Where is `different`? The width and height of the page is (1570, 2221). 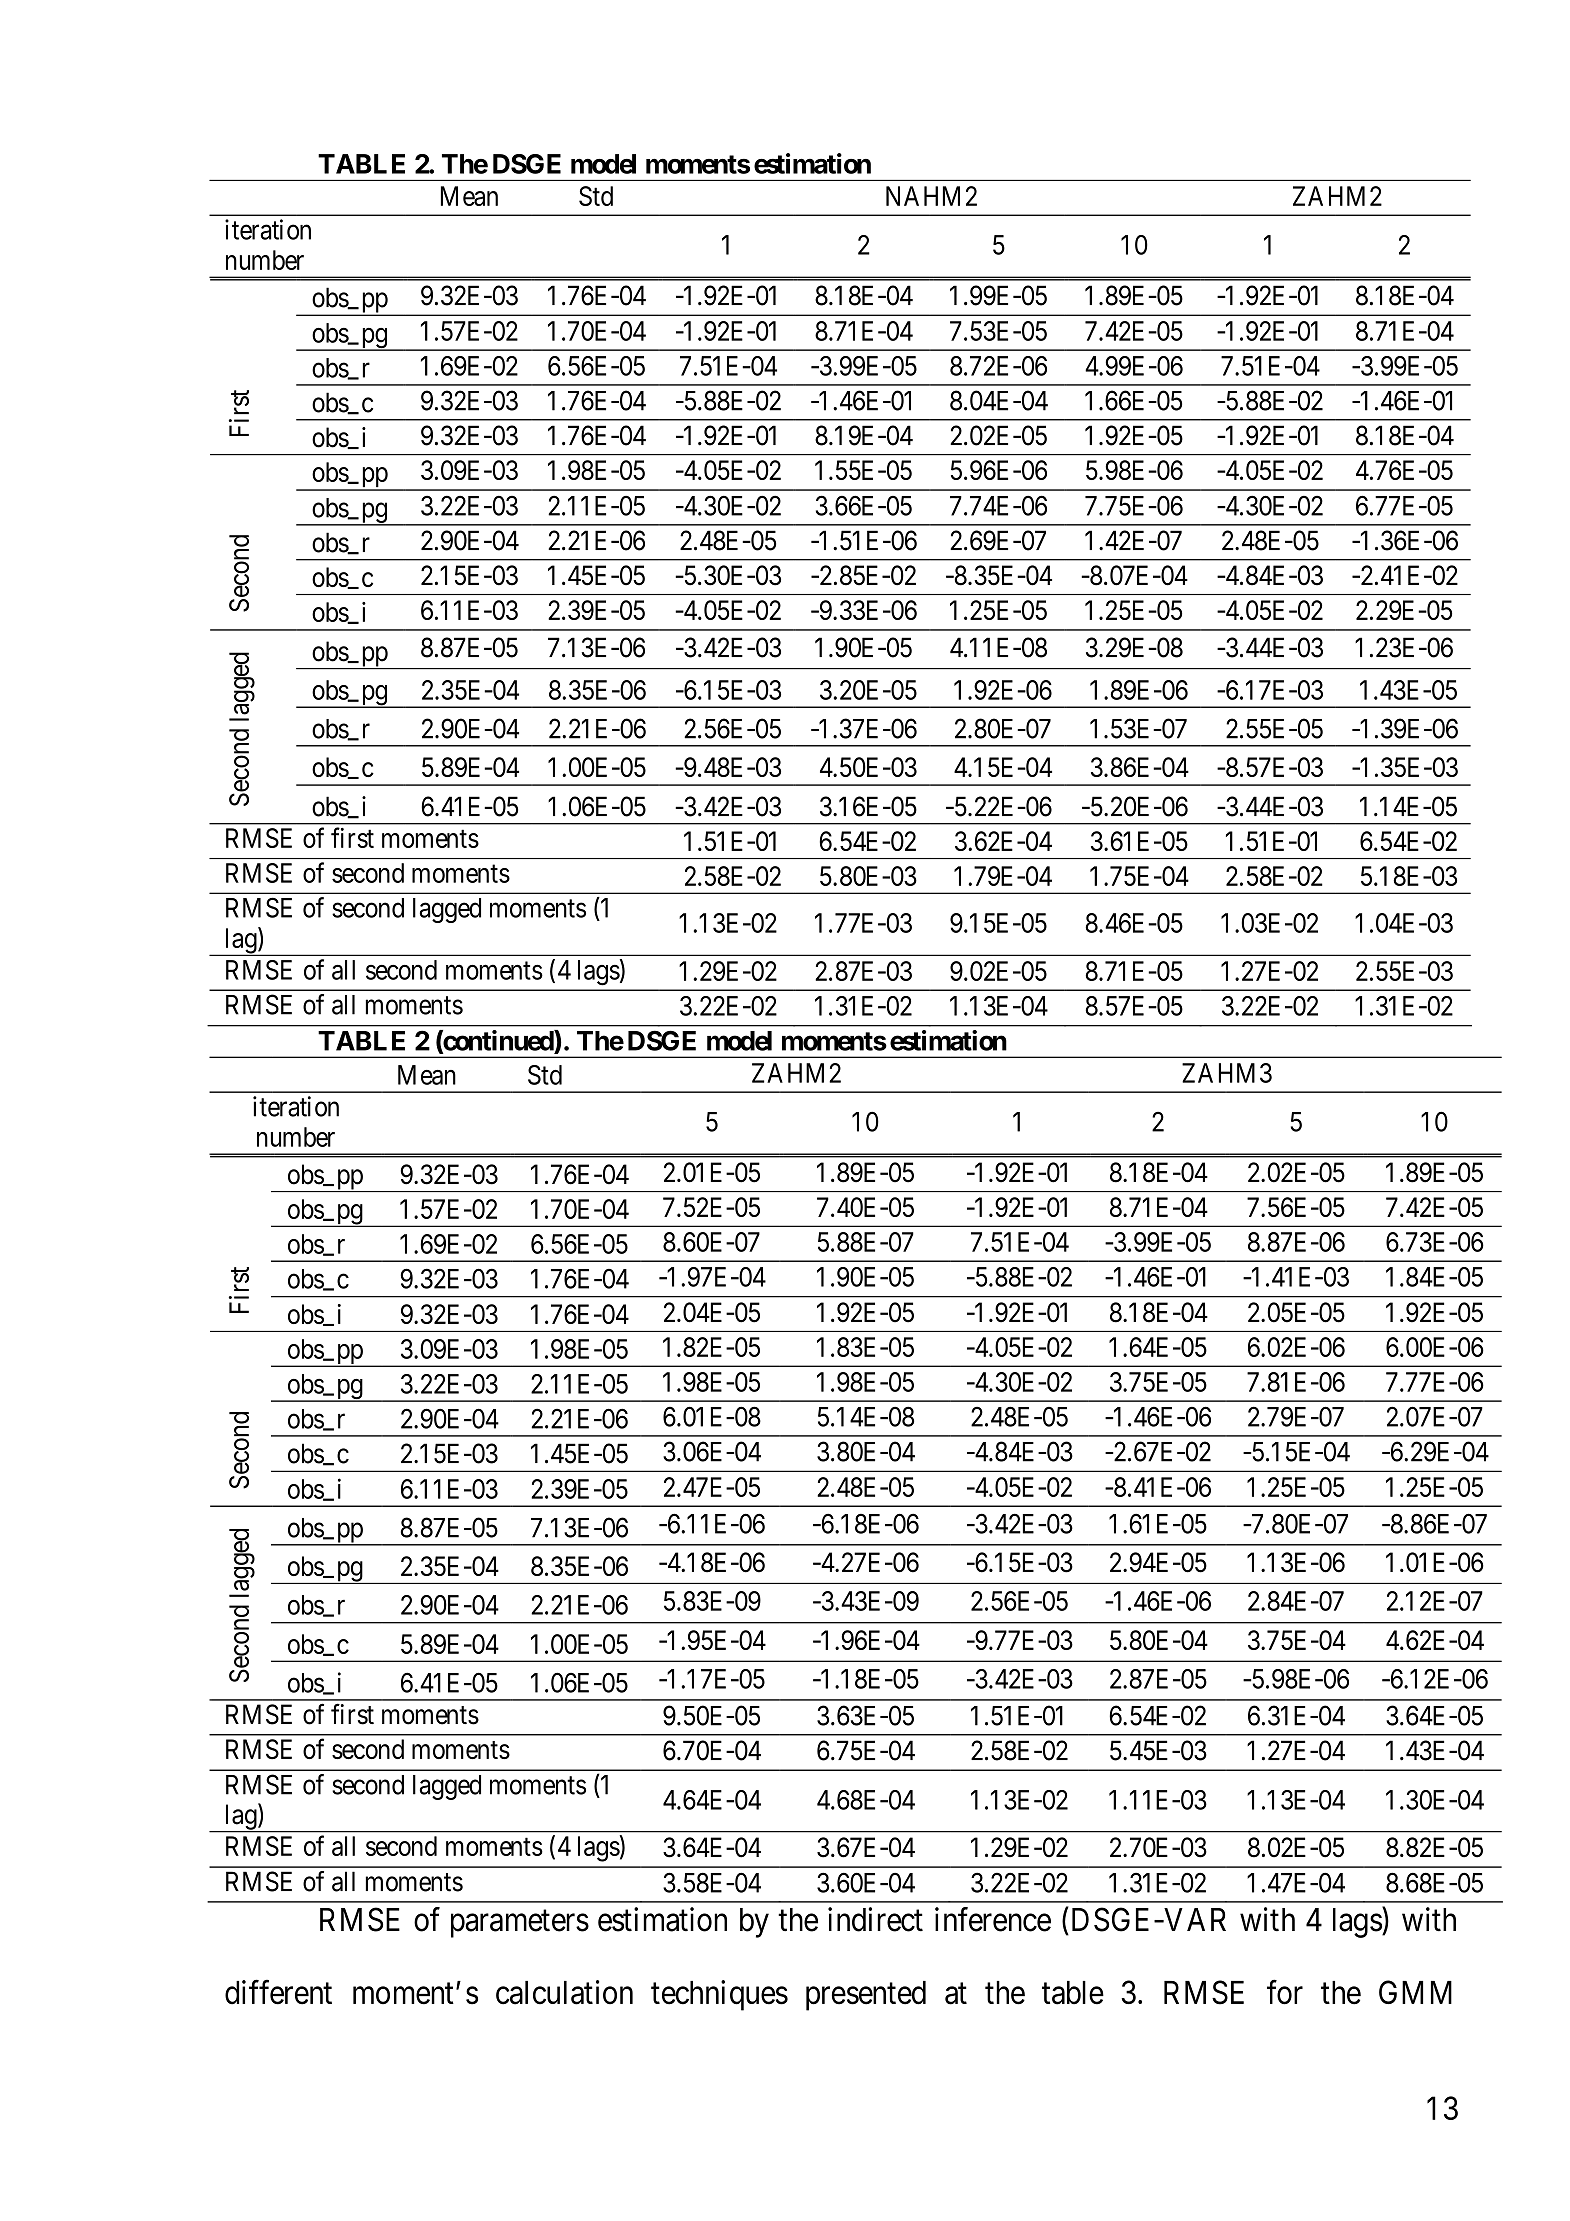 different is located at coordinates (278, 1992).
